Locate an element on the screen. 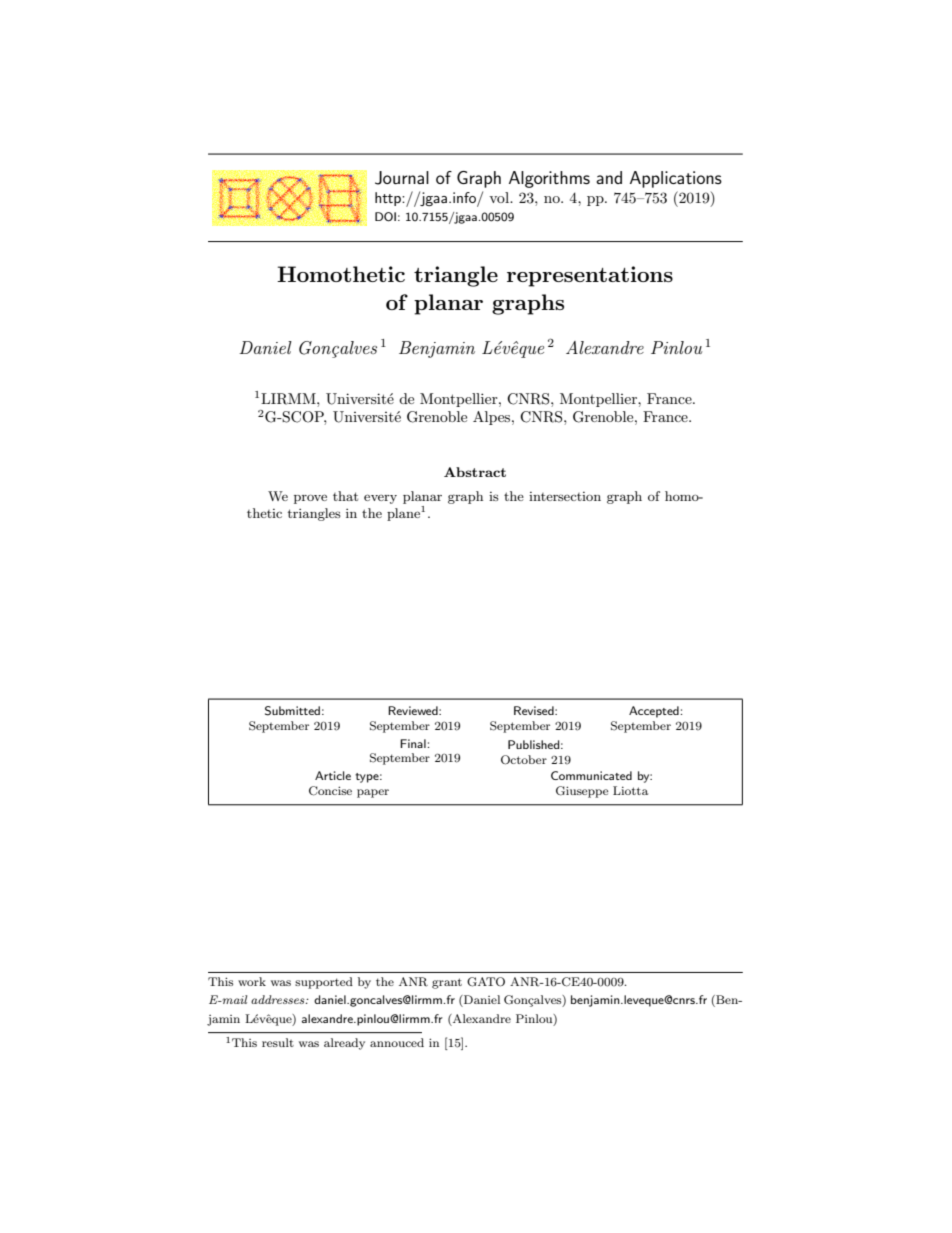 The width and height of the screenshot is (952, 1233). Journal is located at coordinates (402, 178).
